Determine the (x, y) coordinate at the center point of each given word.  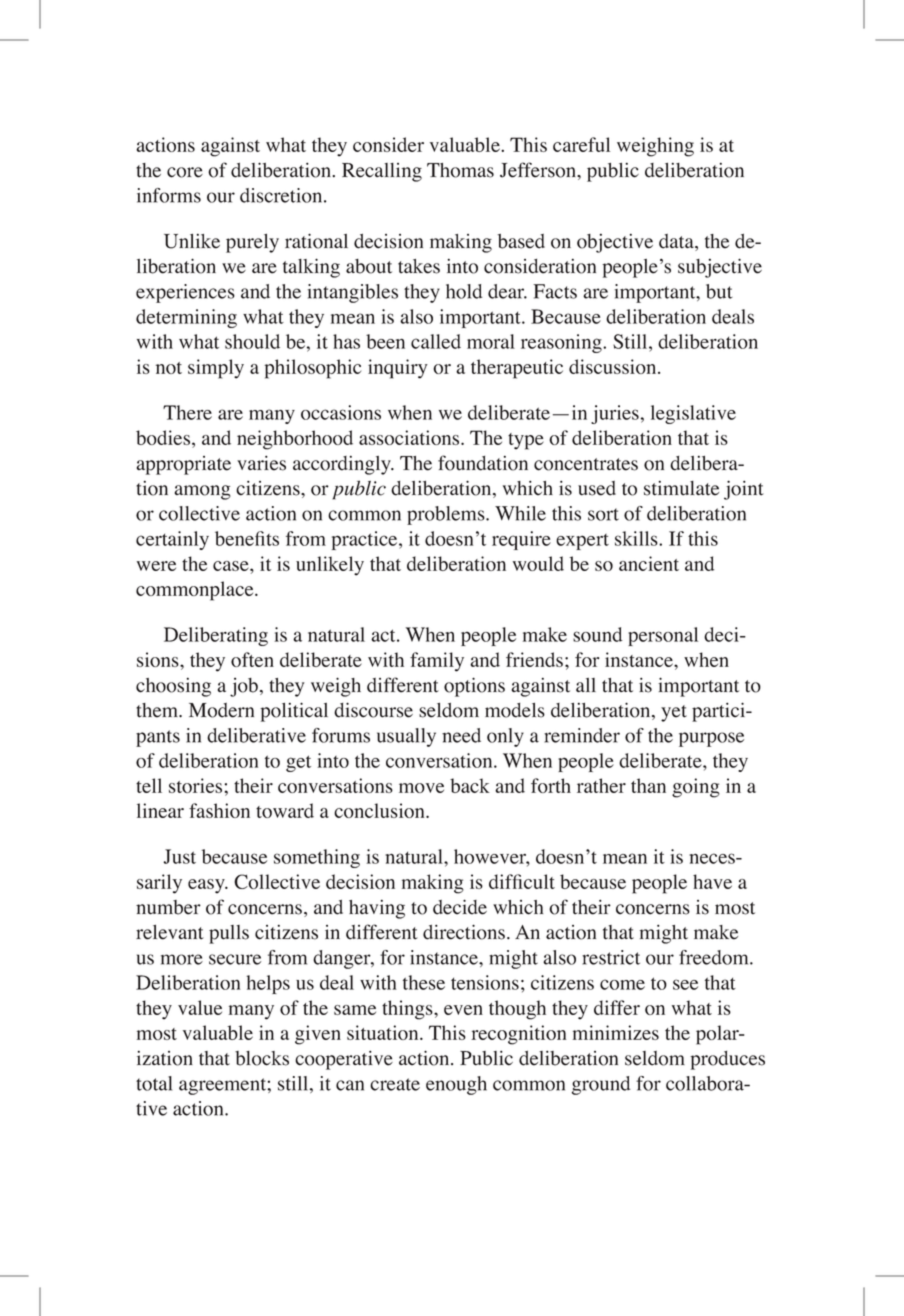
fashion (219, 810)
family (437, 662)
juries (615, 414)
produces (727, 1060)
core (185, 172)
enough (456, 1085)
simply (216, 369)
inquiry (398, 369)
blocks (262, 1058)
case (232, 566)
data (677, 242)
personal (663, 636)
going (696, 788)
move (421, 788)
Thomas (460, 170)
